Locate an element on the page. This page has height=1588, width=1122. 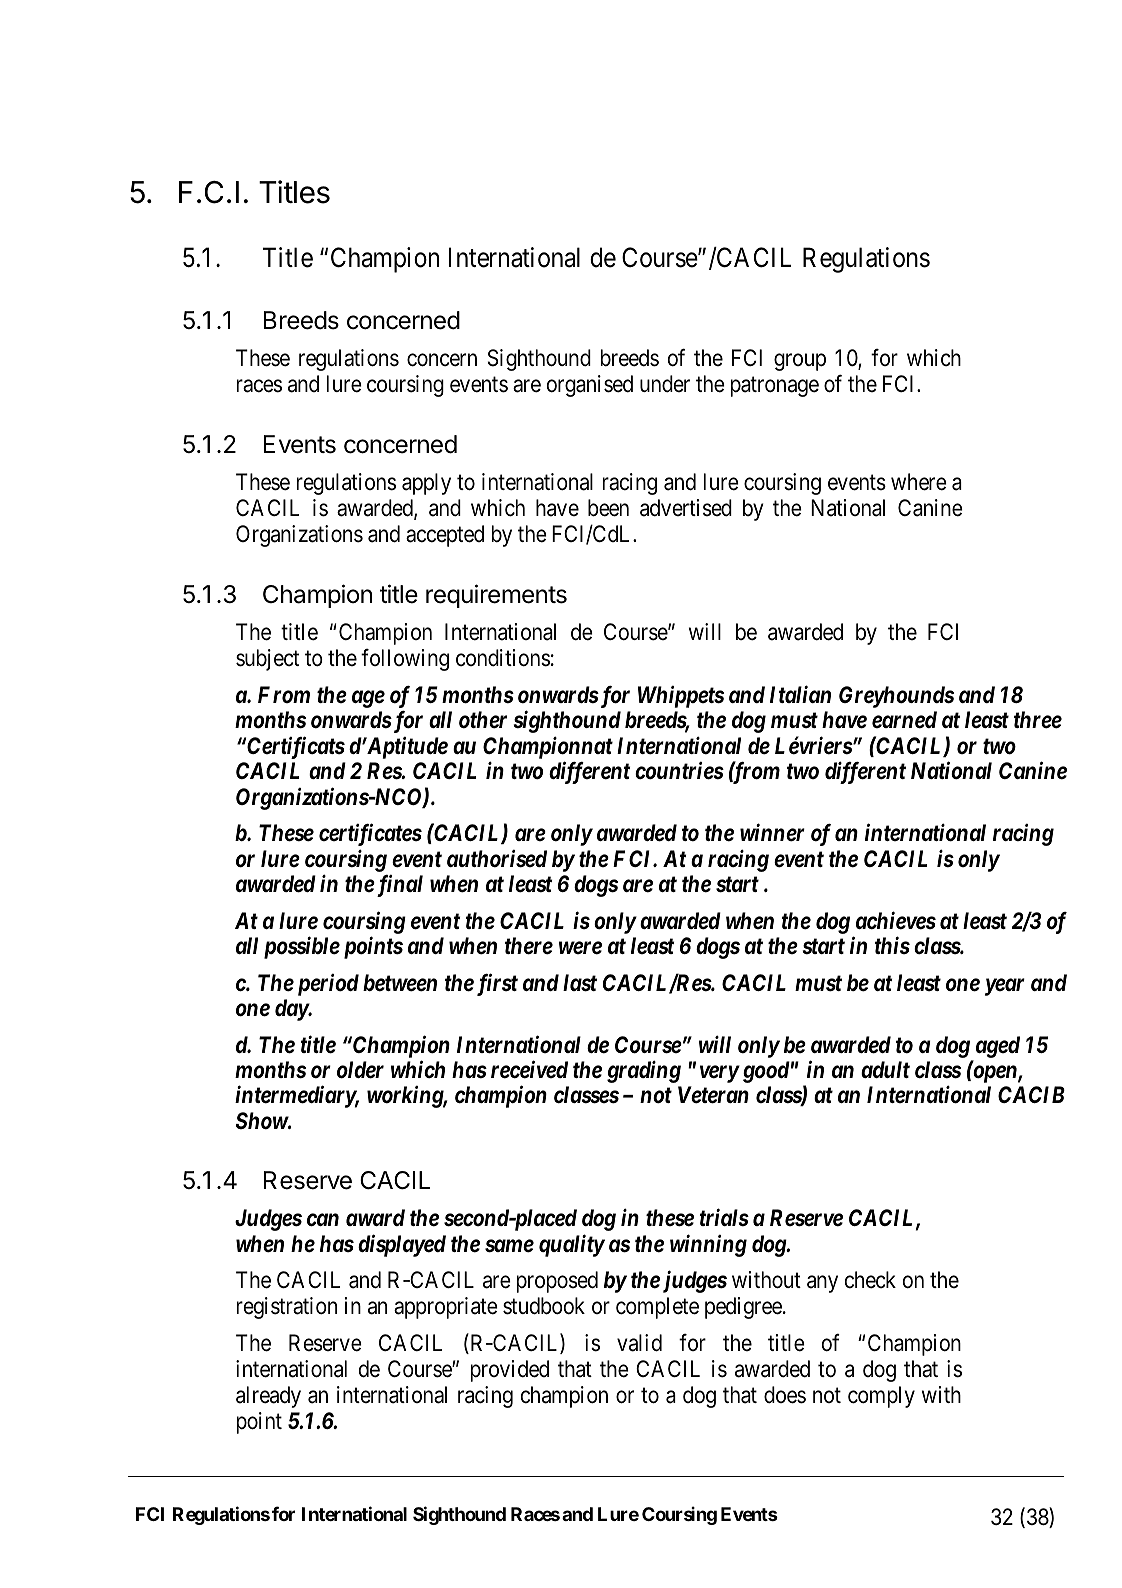
winner is located at coordinates (772, 833).
